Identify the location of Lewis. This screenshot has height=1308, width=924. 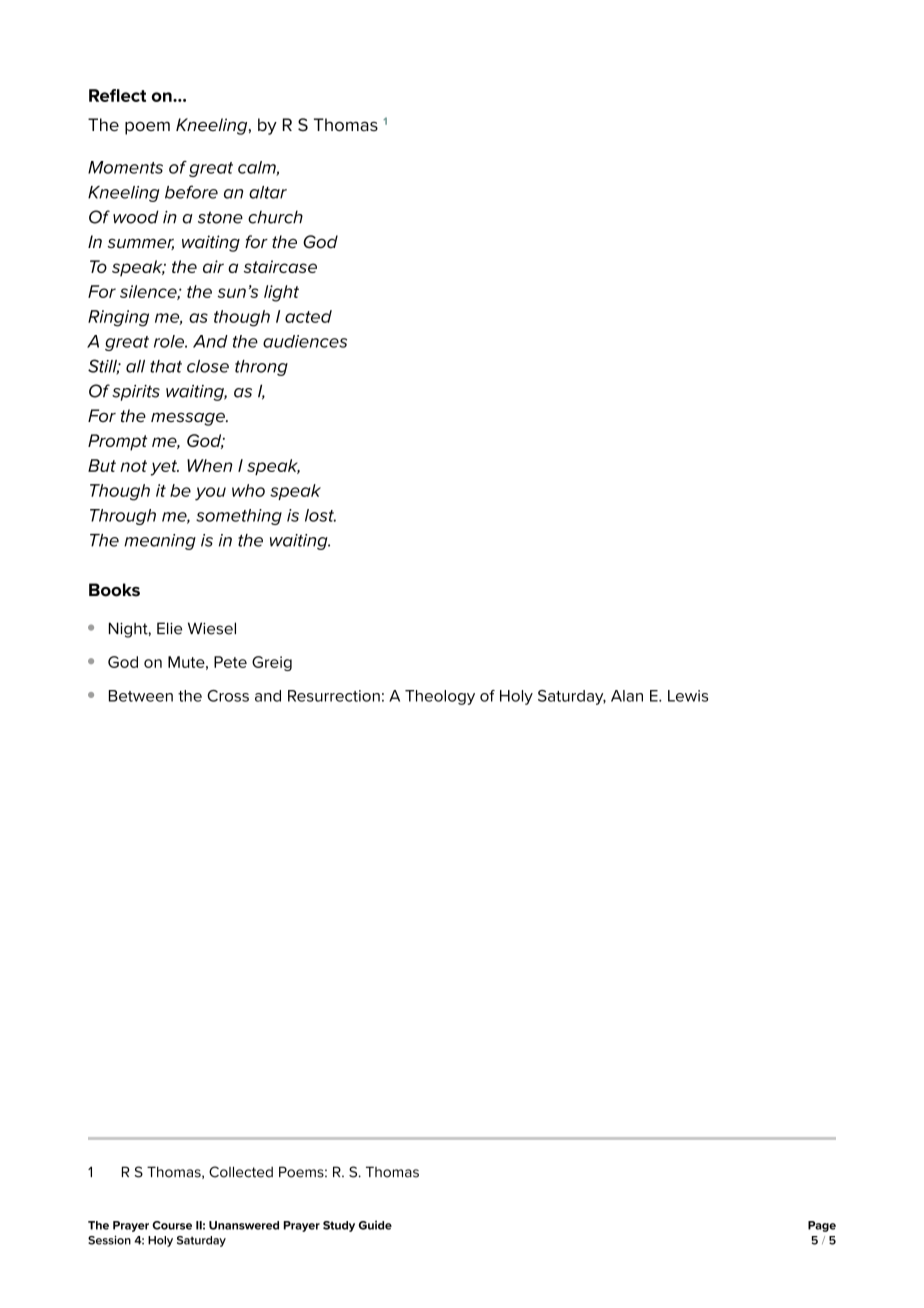
(688, 696).
